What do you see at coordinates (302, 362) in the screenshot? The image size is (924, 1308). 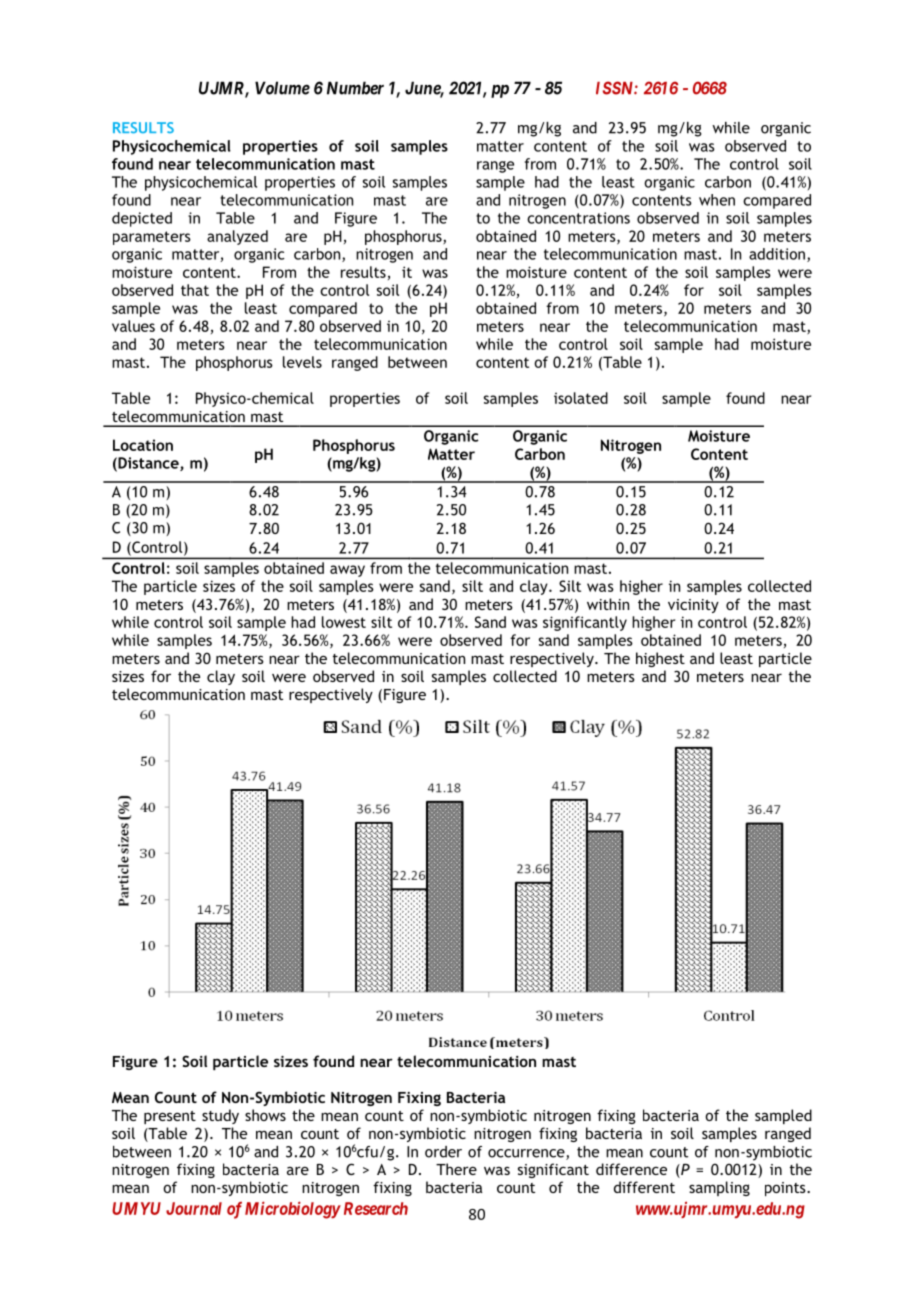 I see `levels` at bounding box center [302, 362].
